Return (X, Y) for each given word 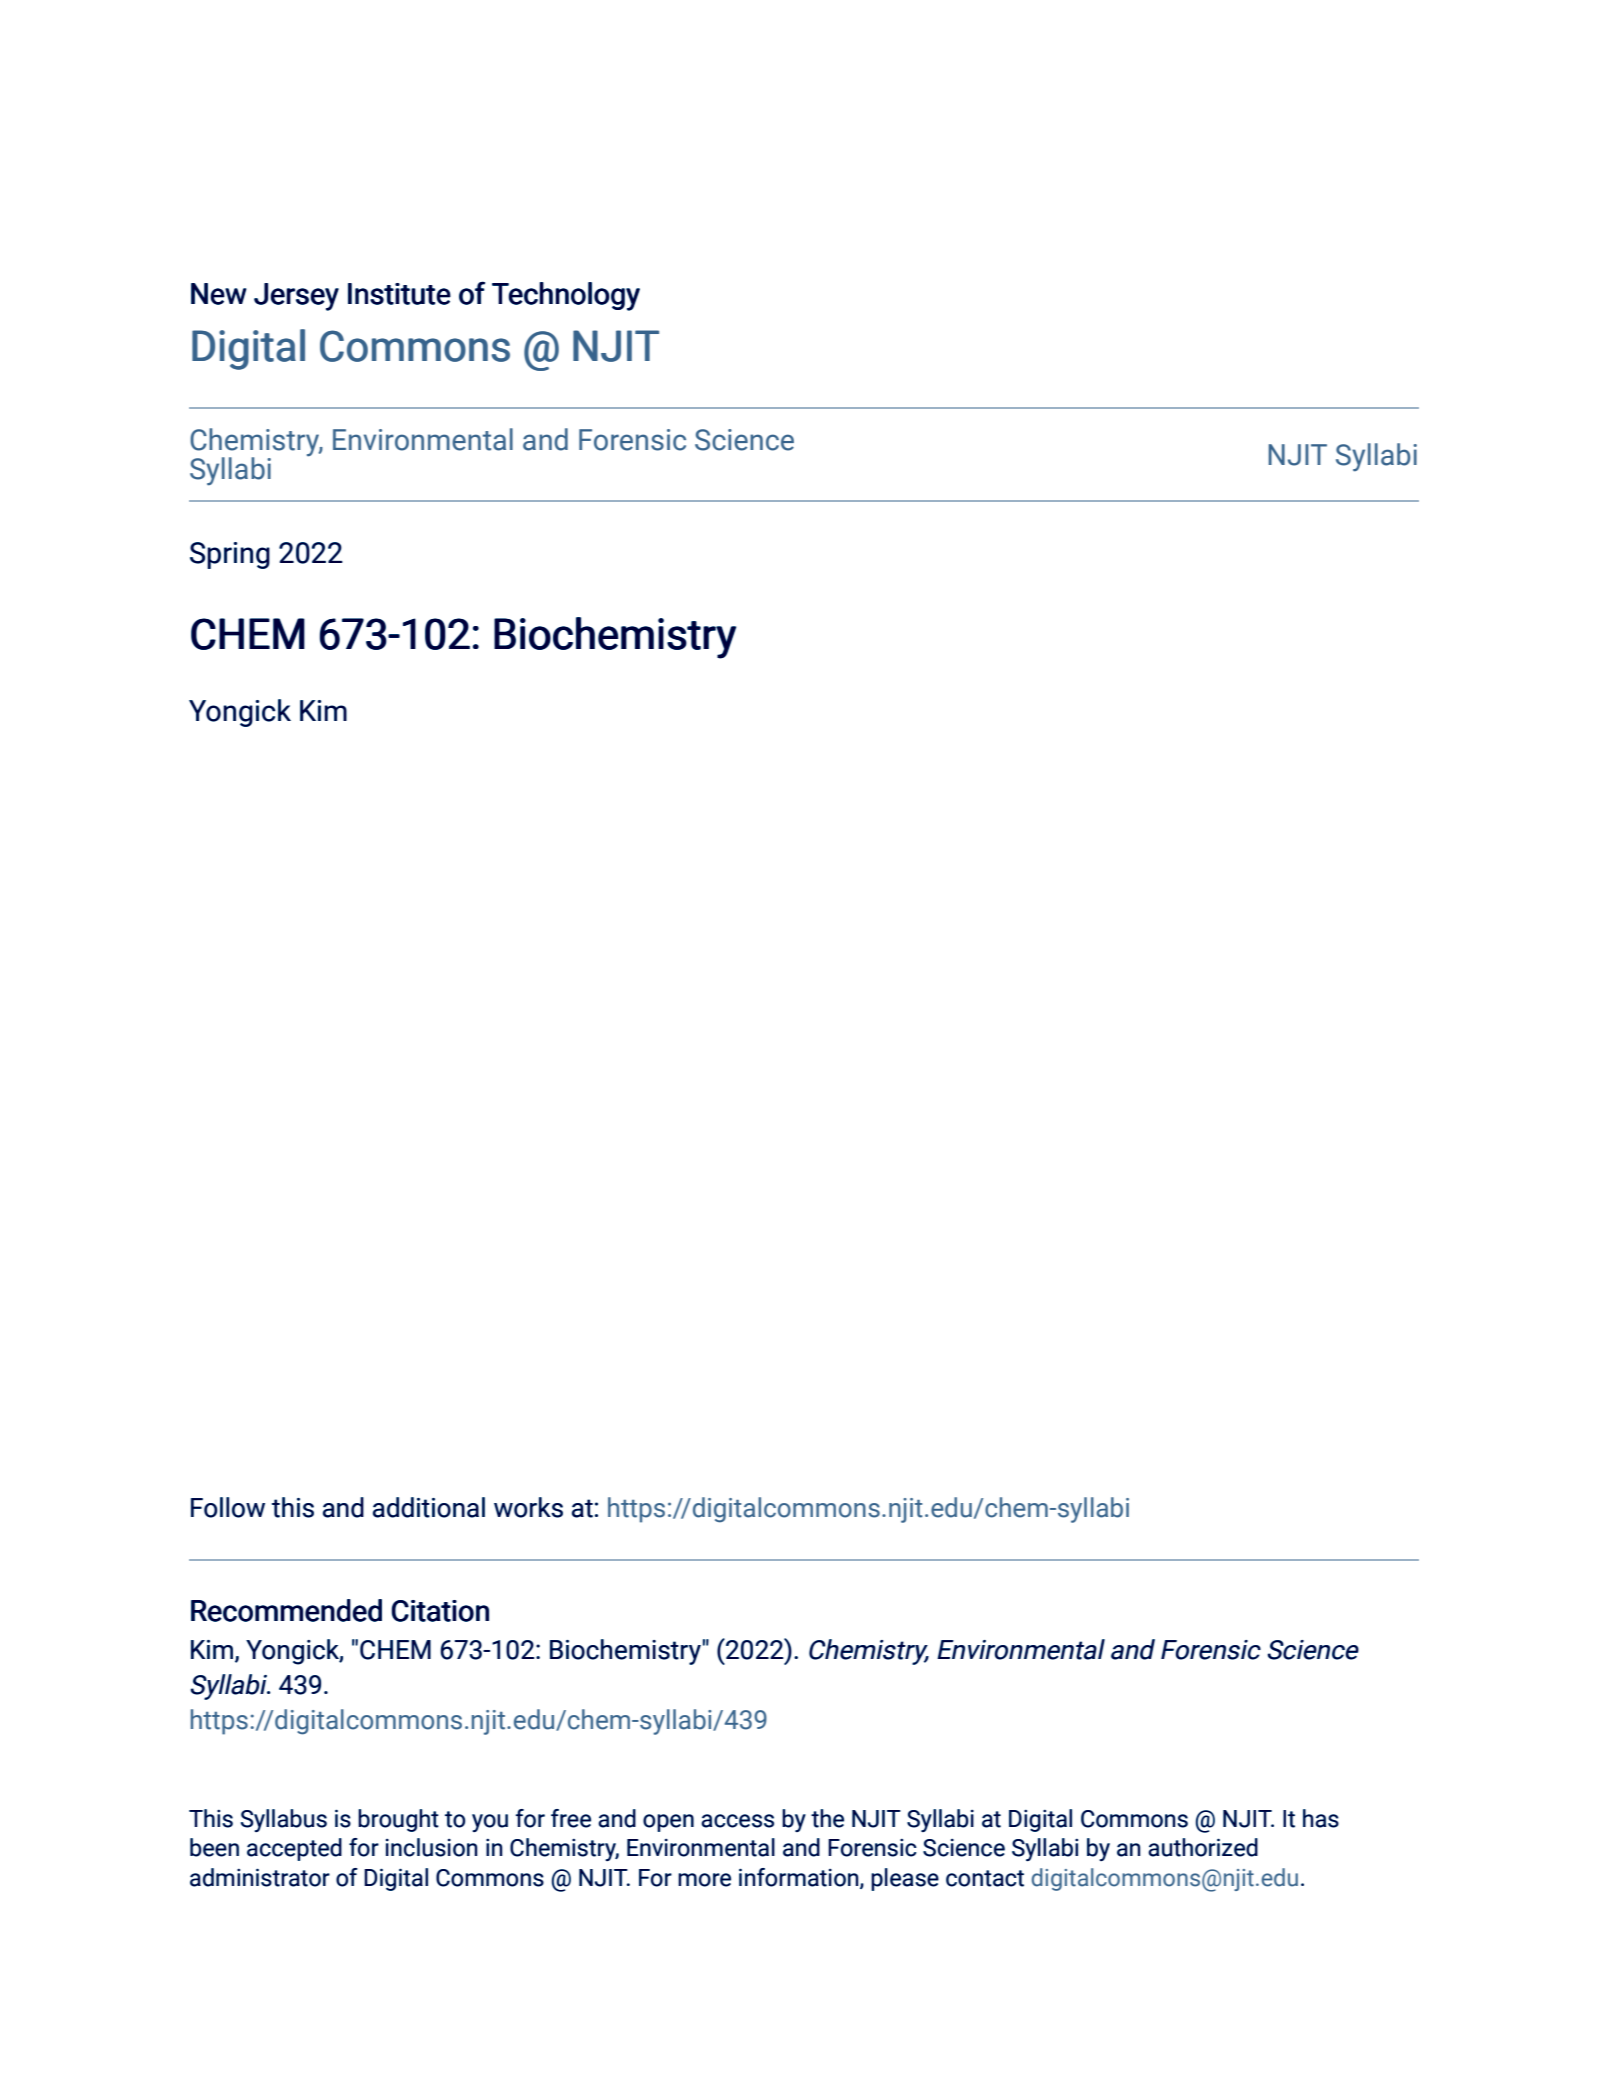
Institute (399, 294)
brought (398, 1820)
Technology (566, 296)
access (737, 1821)
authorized (1203, 1847)
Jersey (296, 297)
